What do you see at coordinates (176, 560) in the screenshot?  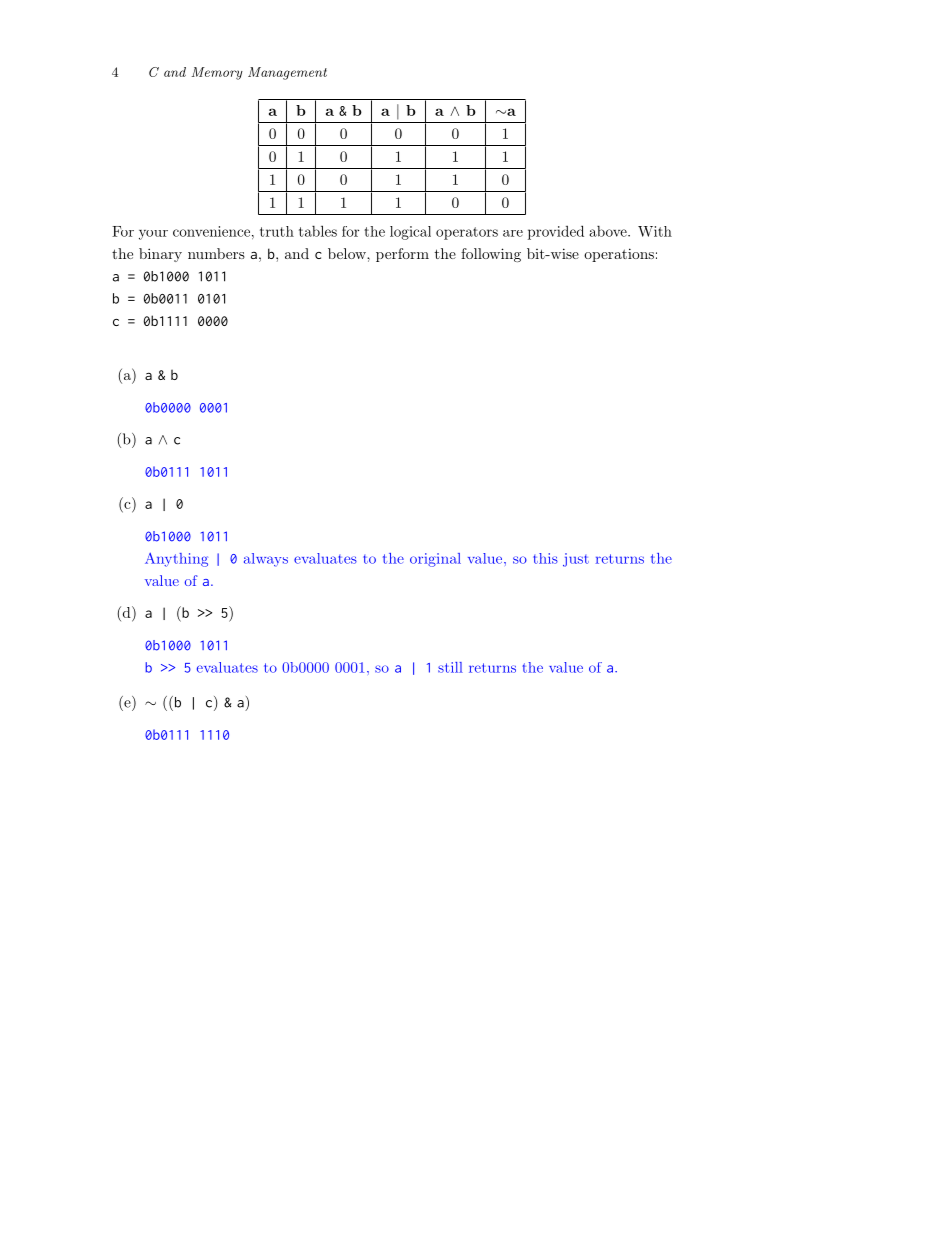 I see `Anything` at bounding box center [176, 560].
